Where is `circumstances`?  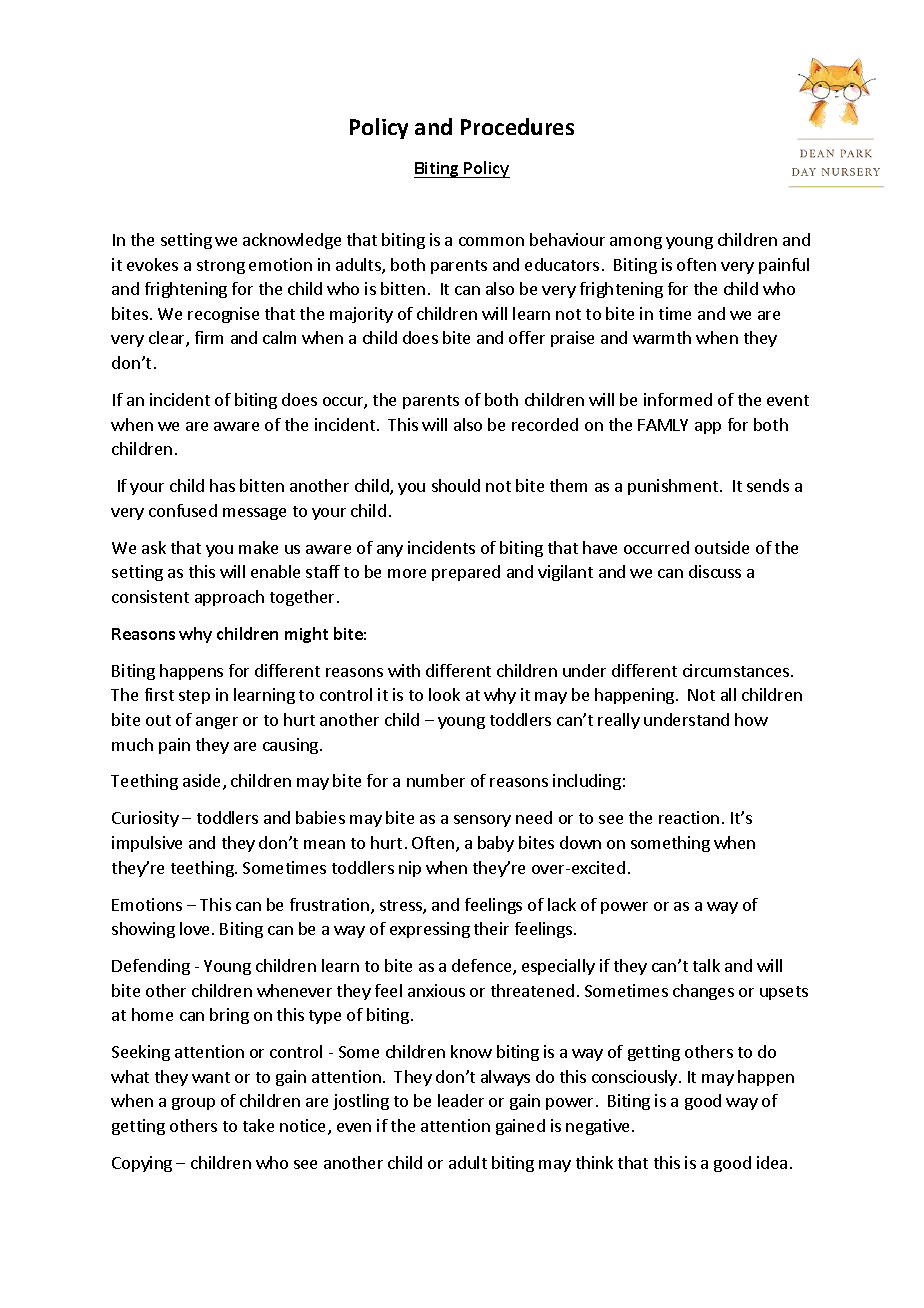
circumstances is located at coordinates (737, 670).
